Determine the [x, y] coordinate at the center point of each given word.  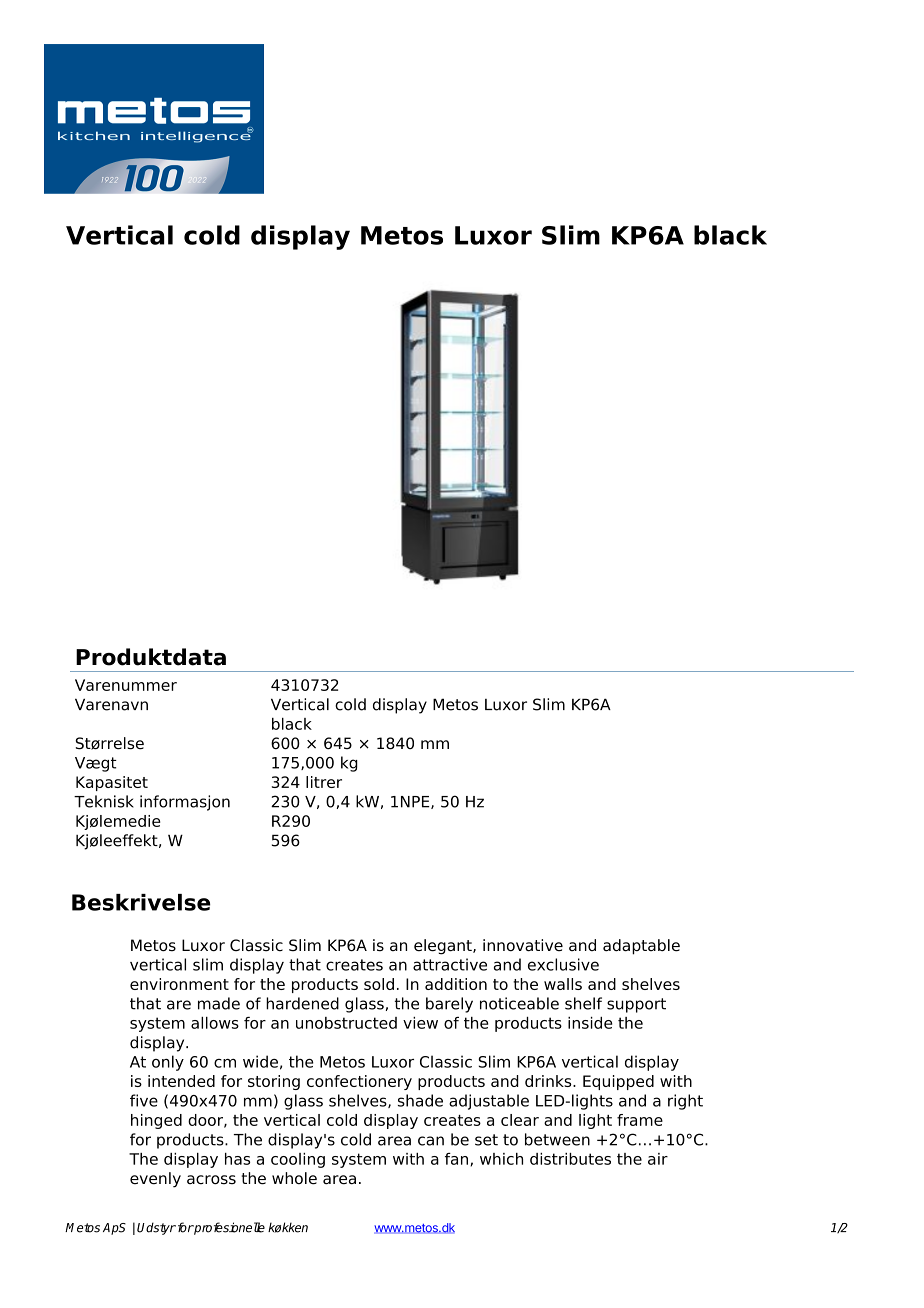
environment [179, 984]
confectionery [359, 1082]
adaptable [641, 947]
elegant [444, 947]
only [168, 1063]
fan [456, 1159]
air [658, 1159]
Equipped [618, 1082]
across [211, 1180]
